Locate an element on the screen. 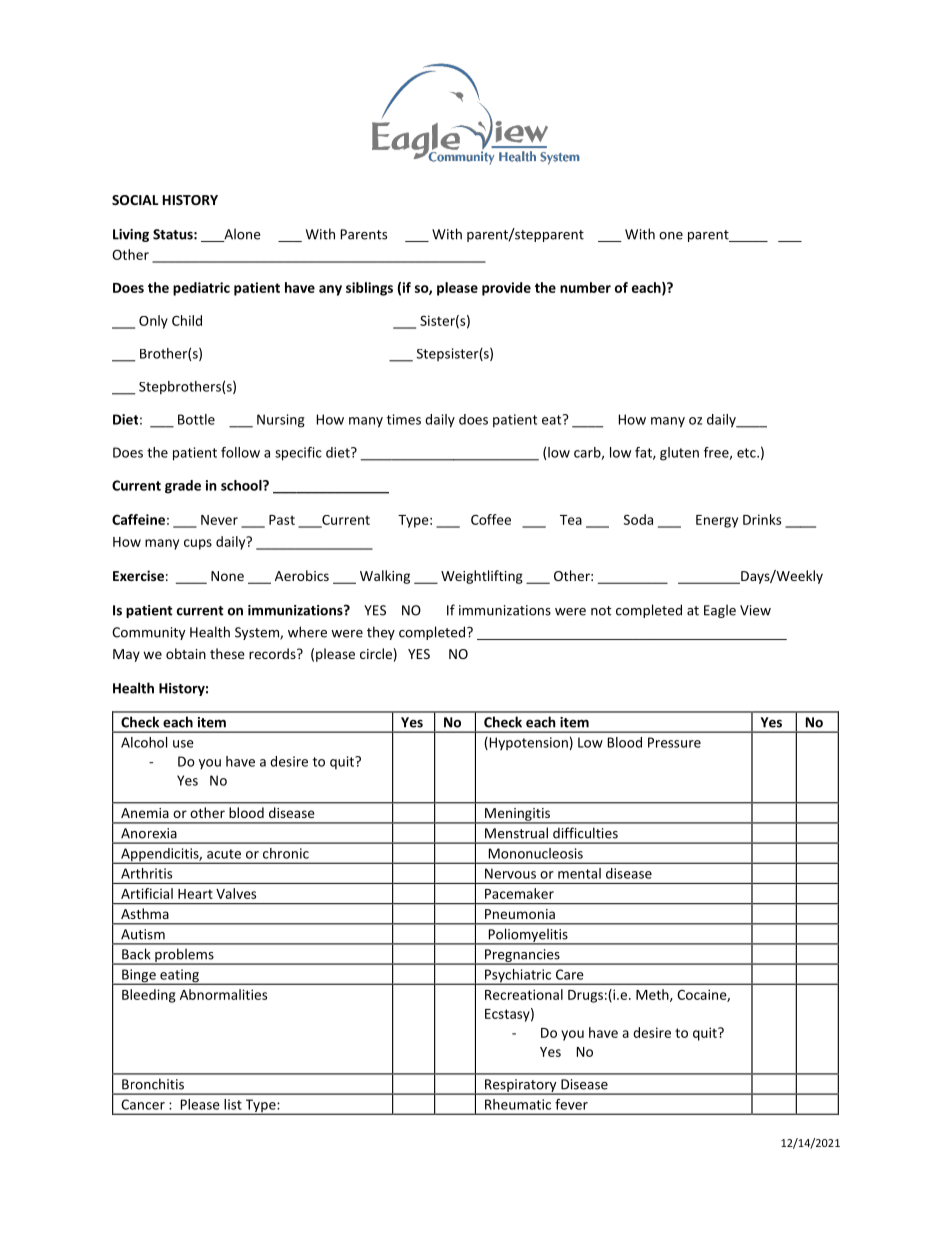  Living is located at coordinates (131, 235).
